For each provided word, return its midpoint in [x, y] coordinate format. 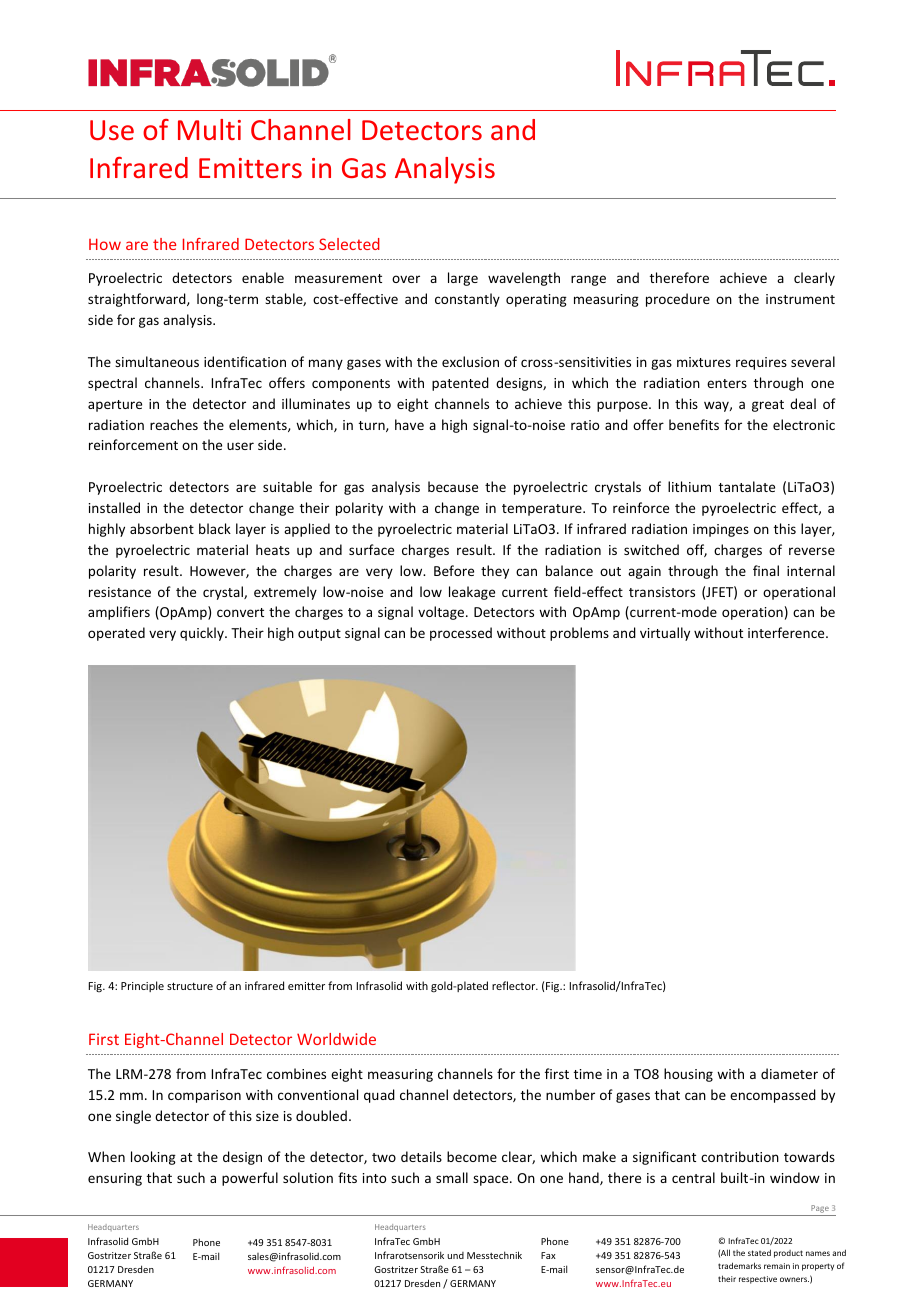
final [766, 570]
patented [460, 384]
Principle [142, 986]
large [463, 279]
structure [190, 986]
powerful [250, 1179]
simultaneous [157, 361]
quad [379, 1096]
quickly [203, 634]
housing [688, 1075]
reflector [515, 985]
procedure [678, 300]
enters [727, 383]
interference [787, 632]
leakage [472, 593]
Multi [209, 129]
